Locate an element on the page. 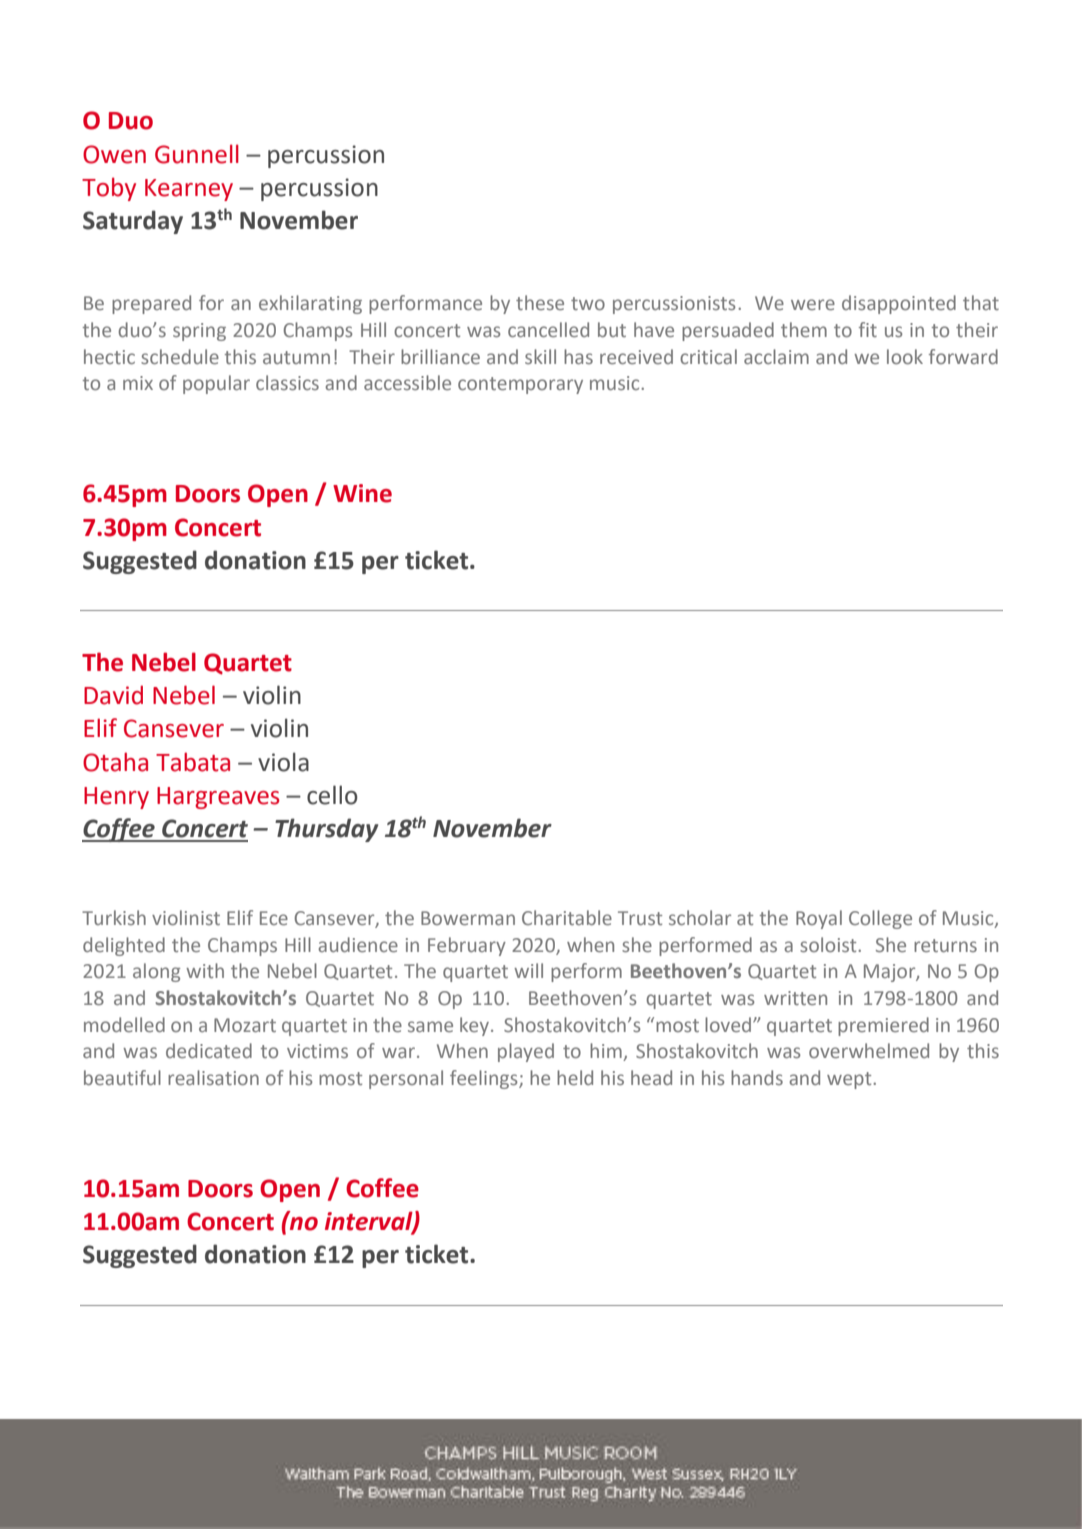 This image has width=1082, height=1529. these is located at coordinates (540, 302).
